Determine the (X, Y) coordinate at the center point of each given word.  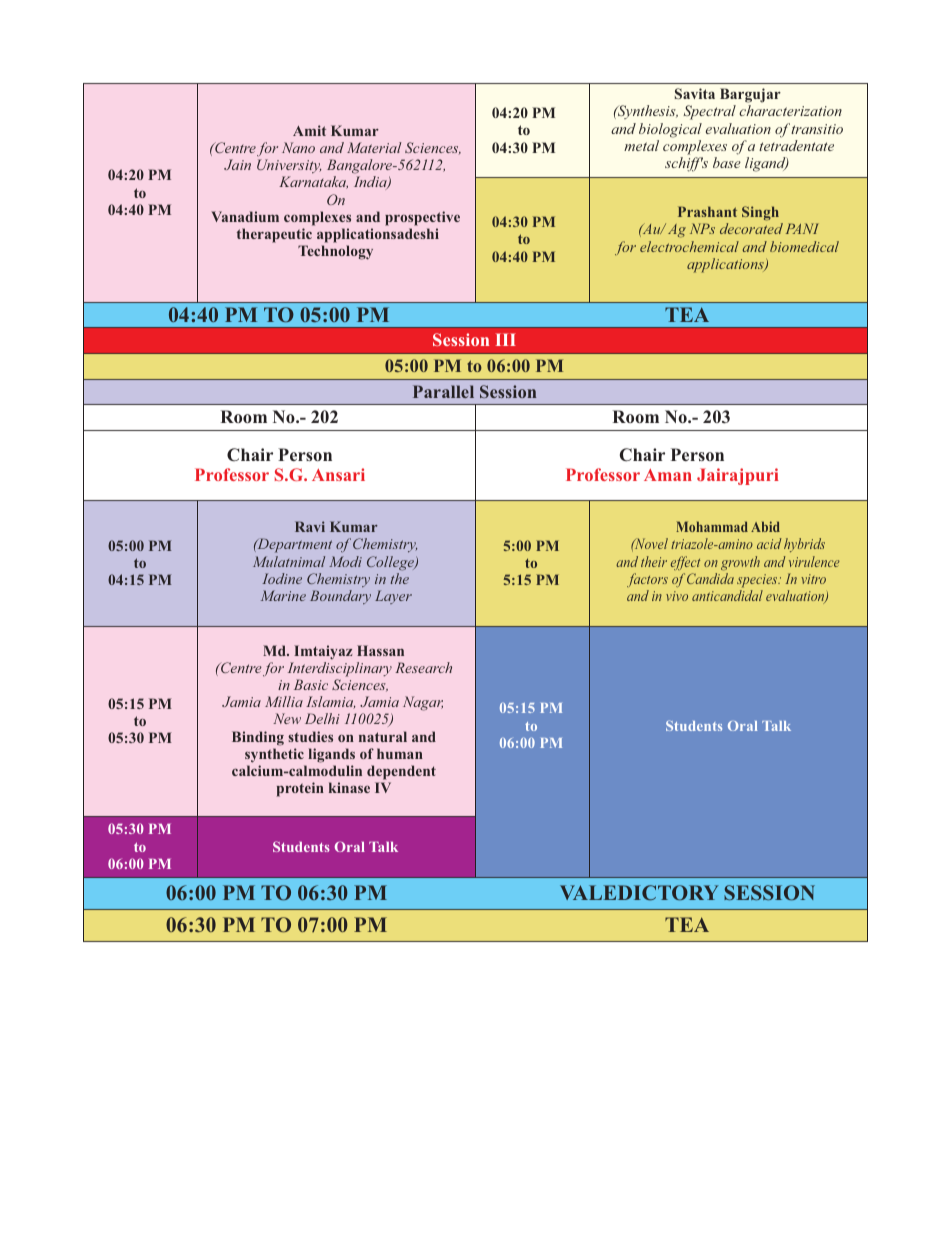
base (727, 162)
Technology (335, 252)
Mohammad (712, 526)
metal (641, 145)
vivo (677, 596)
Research (423, 667)
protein (300, 789)
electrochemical (689, 246)
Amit (309, 130)
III (506, 339)
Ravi (310, 526)
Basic (311, 684)
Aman (668, 475)
